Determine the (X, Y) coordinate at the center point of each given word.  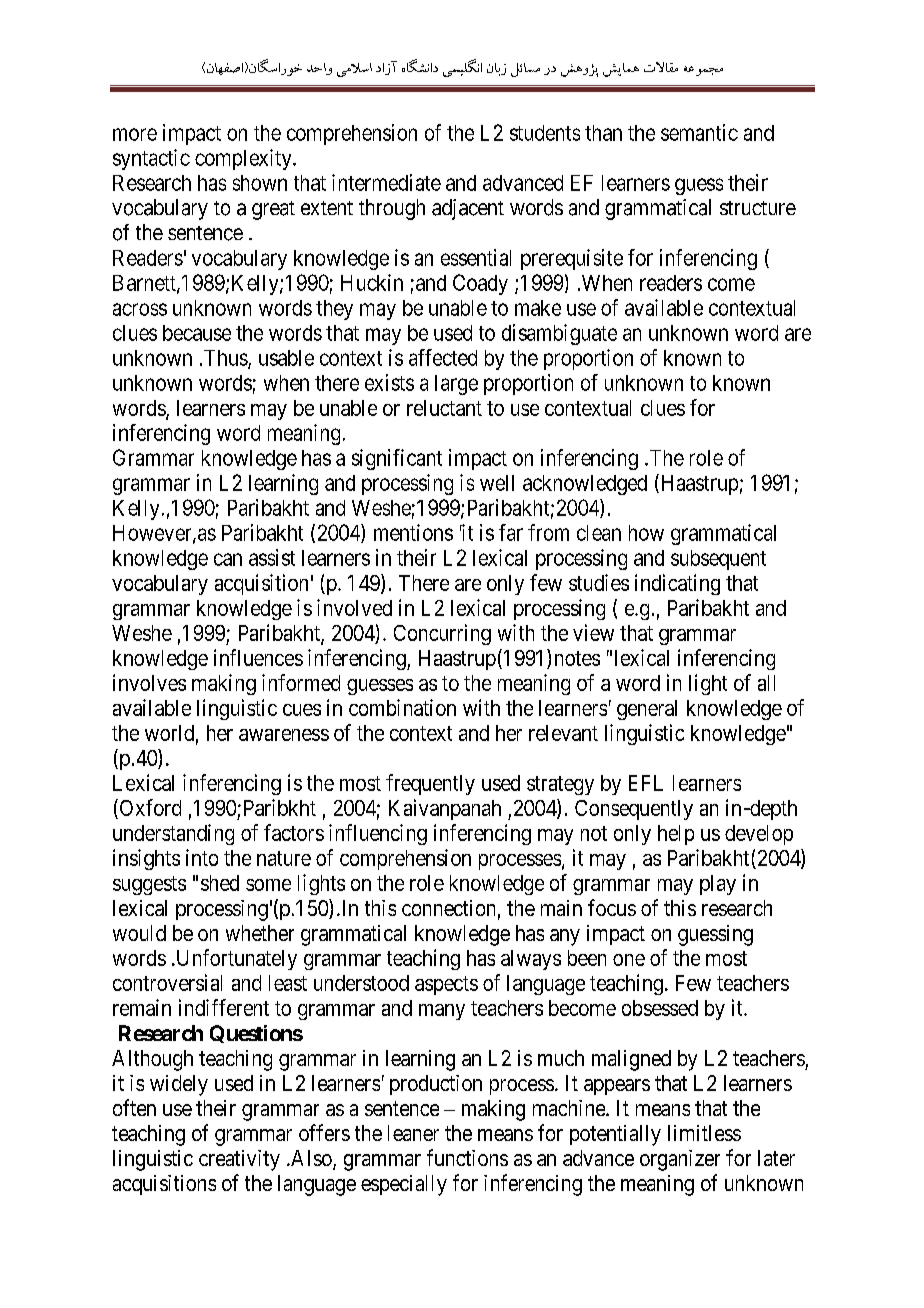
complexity (244, 159)
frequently (430, 784)
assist (272, 557)
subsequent (718, 560)
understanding (173, 834)
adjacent (468, 209)
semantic (699, 132)
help (676, 835)
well (497, 483)
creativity (239, 1160)
